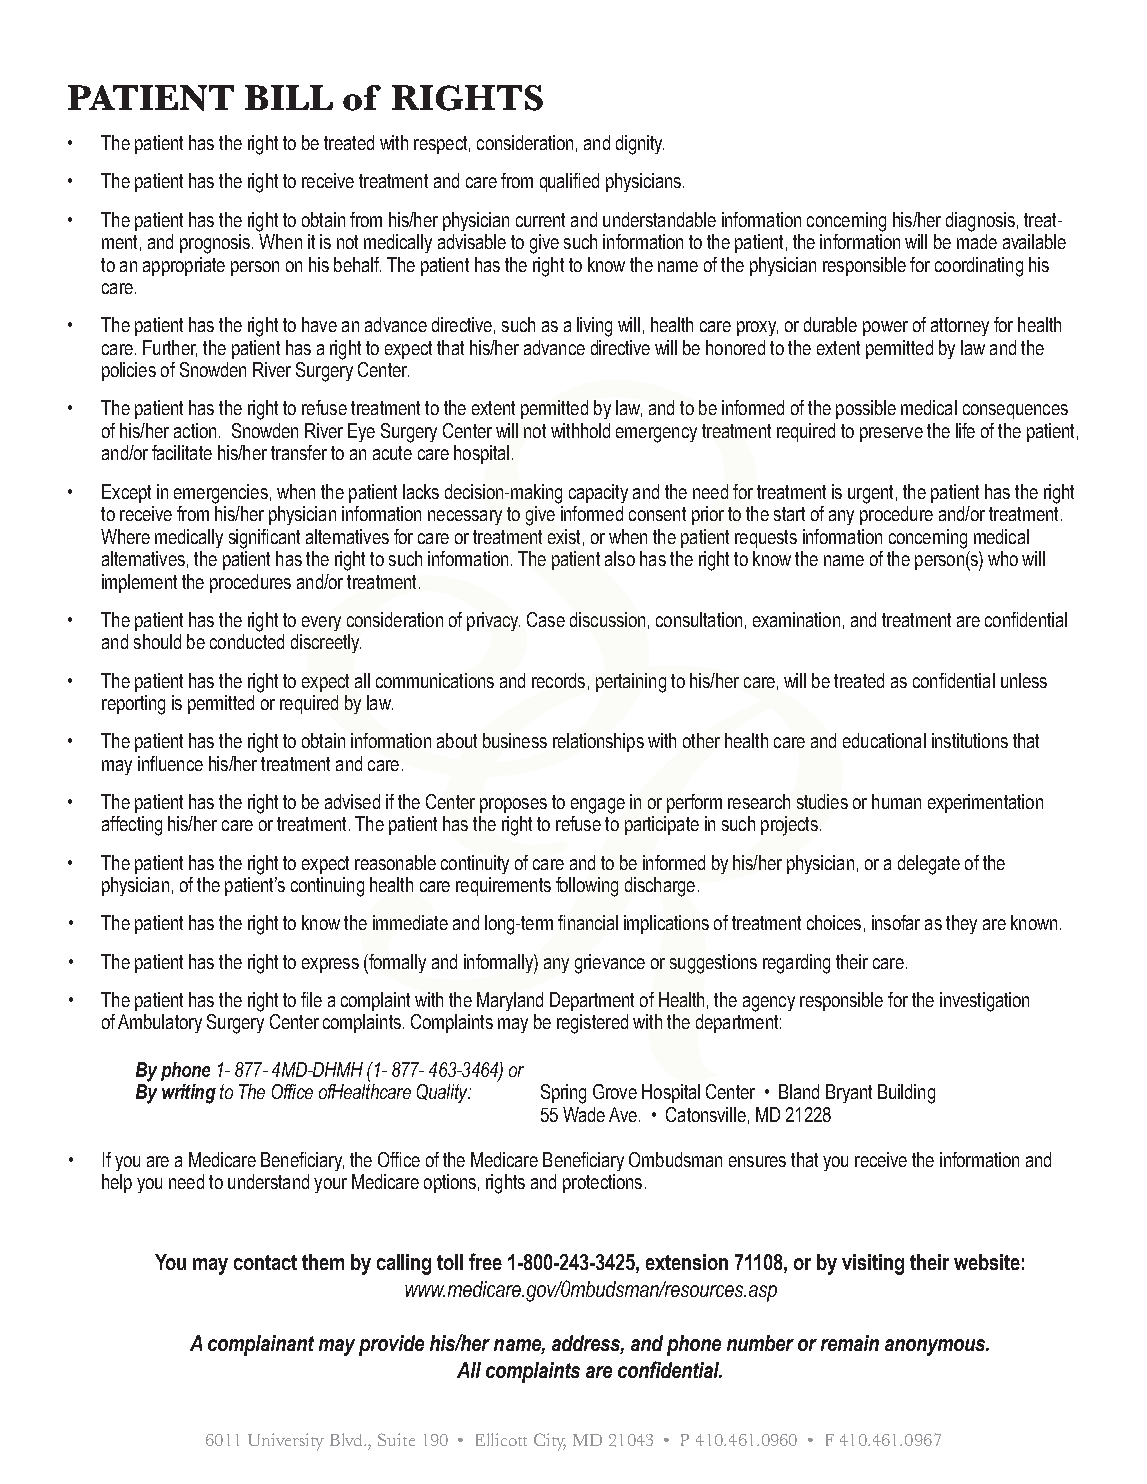  What do you see at coordinates (656, 435) in the image?
I see `emergency` at bounding box center [656, 435].
